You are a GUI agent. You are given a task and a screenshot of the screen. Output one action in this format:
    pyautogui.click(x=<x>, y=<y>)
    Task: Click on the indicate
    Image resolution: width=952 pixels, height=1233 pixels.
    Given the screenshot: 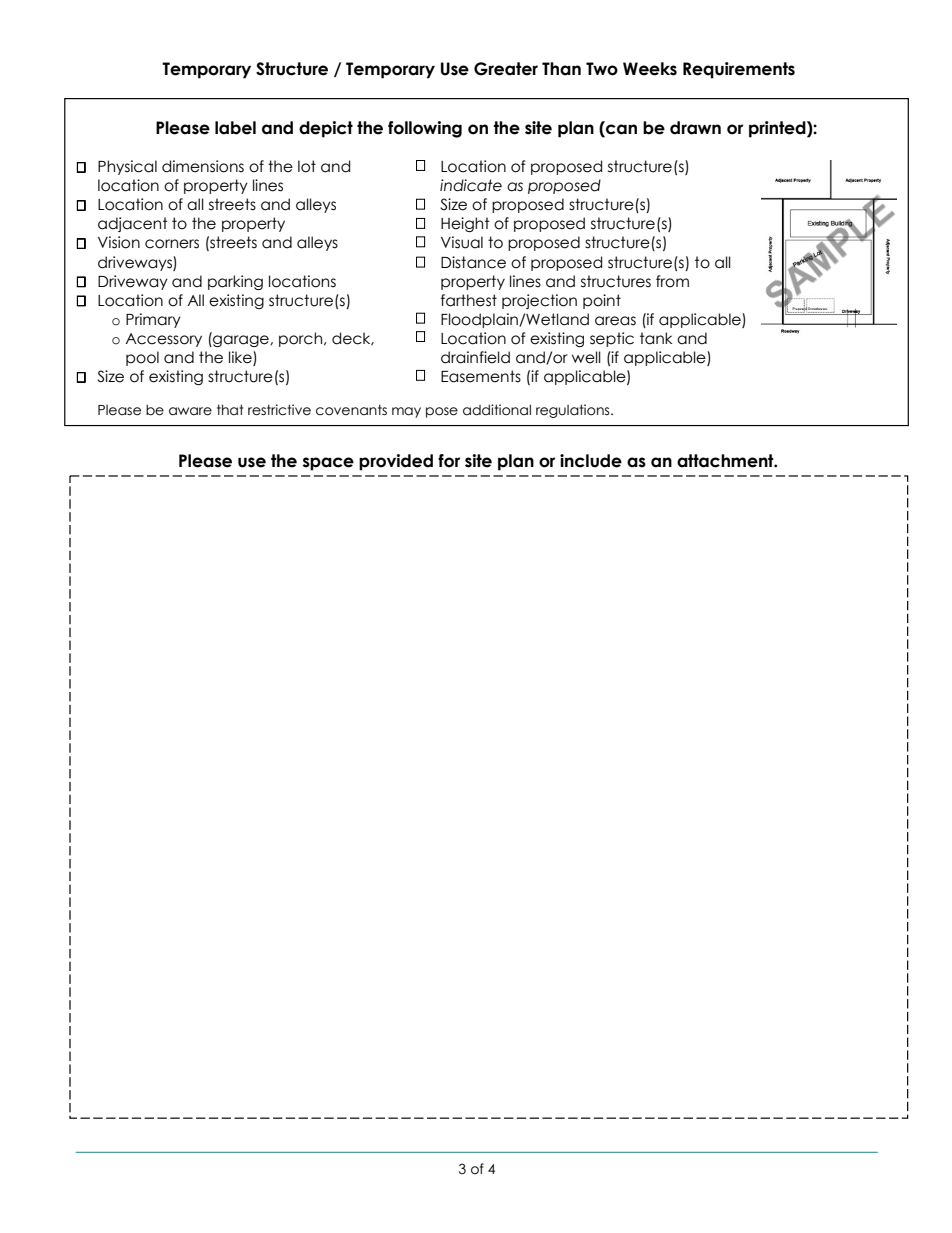 What is the action you would take?
    pyautogui.click(x=471, y=185)
